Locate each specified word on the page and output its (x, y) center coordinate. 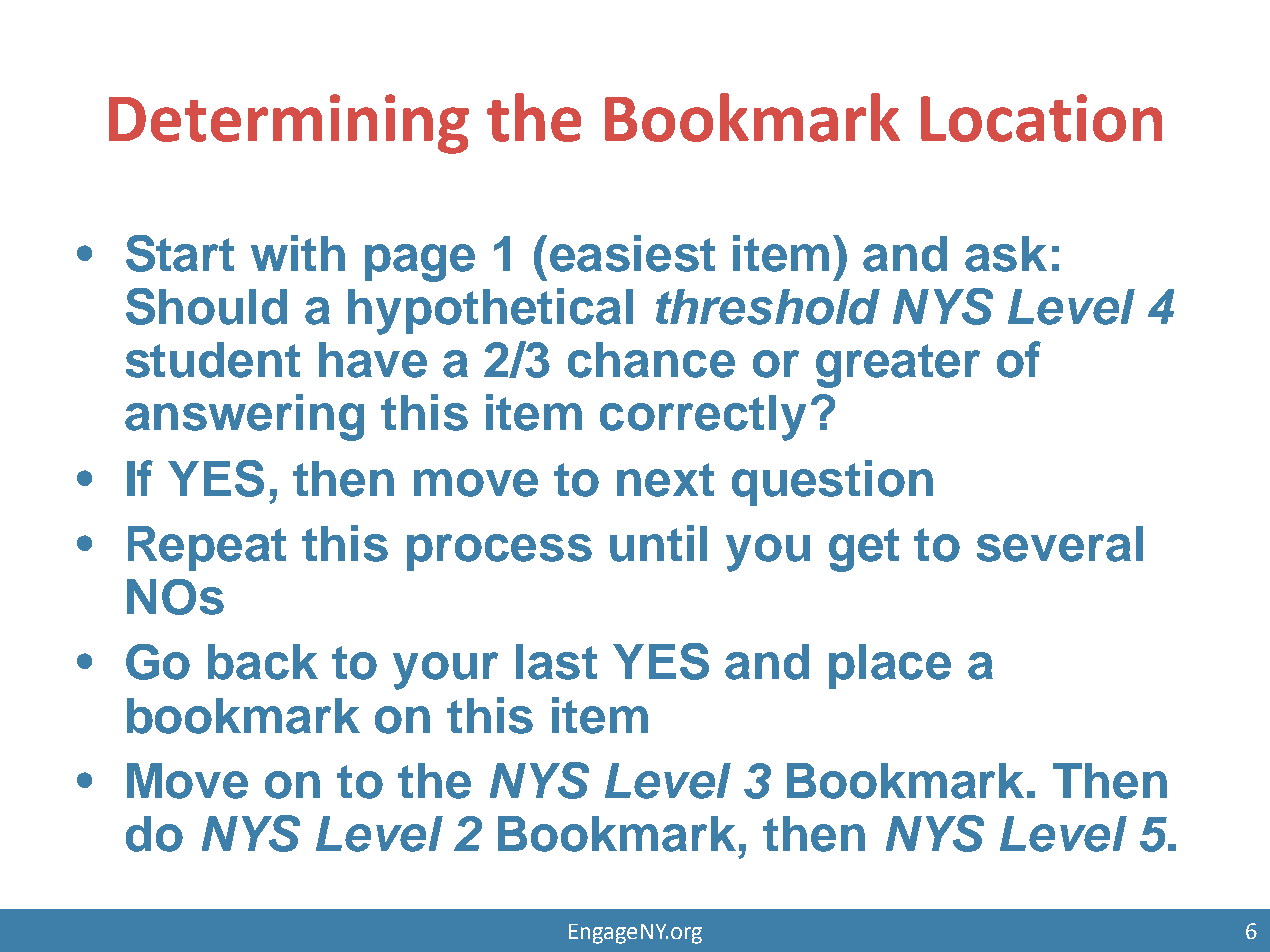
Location (1041, 118)
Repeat (207, 548)
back (263, 662)
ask (1006, 254)
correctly (703, 418)
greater (898, 366)
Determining (289, 124)
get (864, 550)
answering (244, 417)
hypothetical (490, 311)
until (658, 543)
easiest (632, 253)
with (298, 253)
